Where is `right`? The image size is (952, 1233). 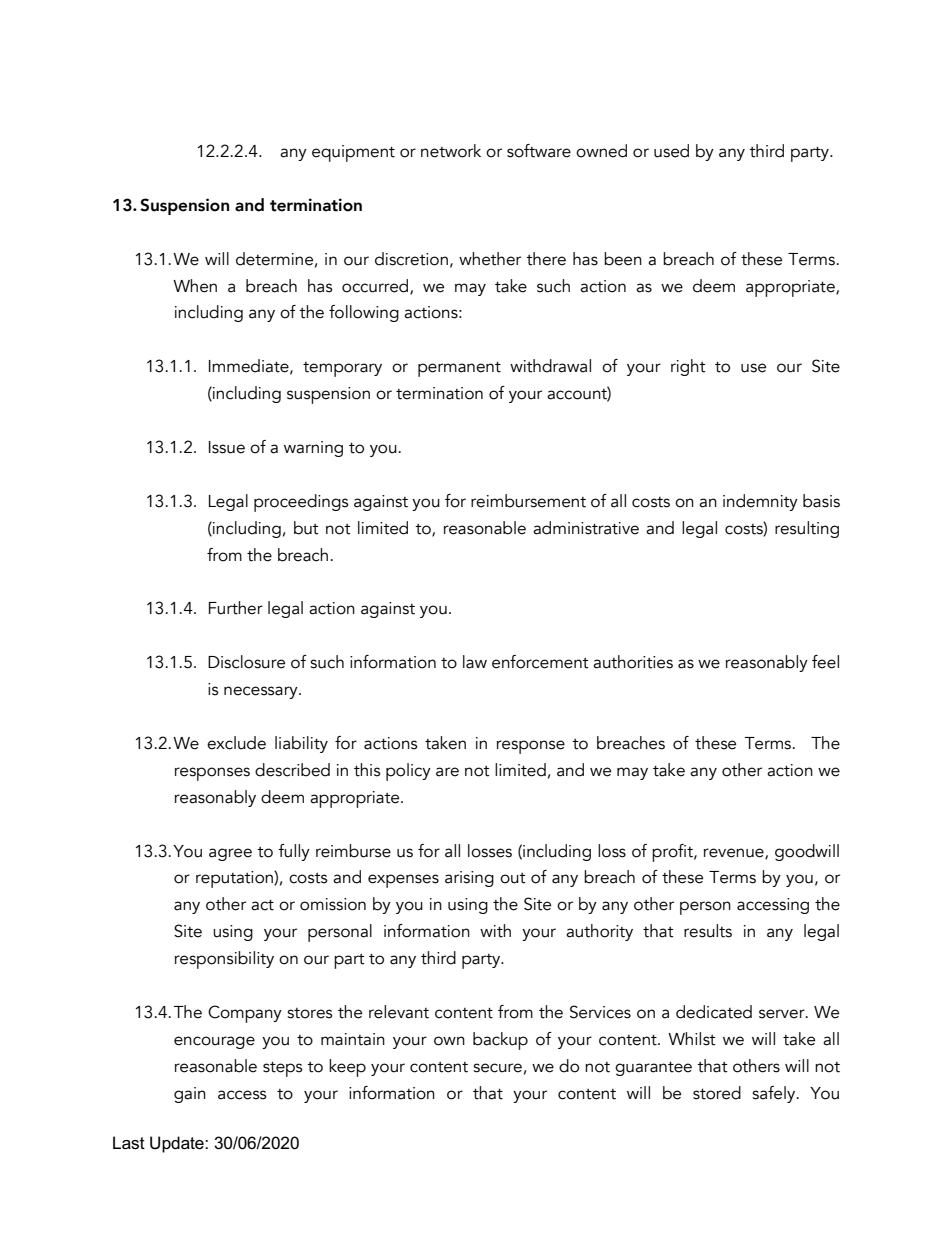 right is located at coordinates (688, 367).
